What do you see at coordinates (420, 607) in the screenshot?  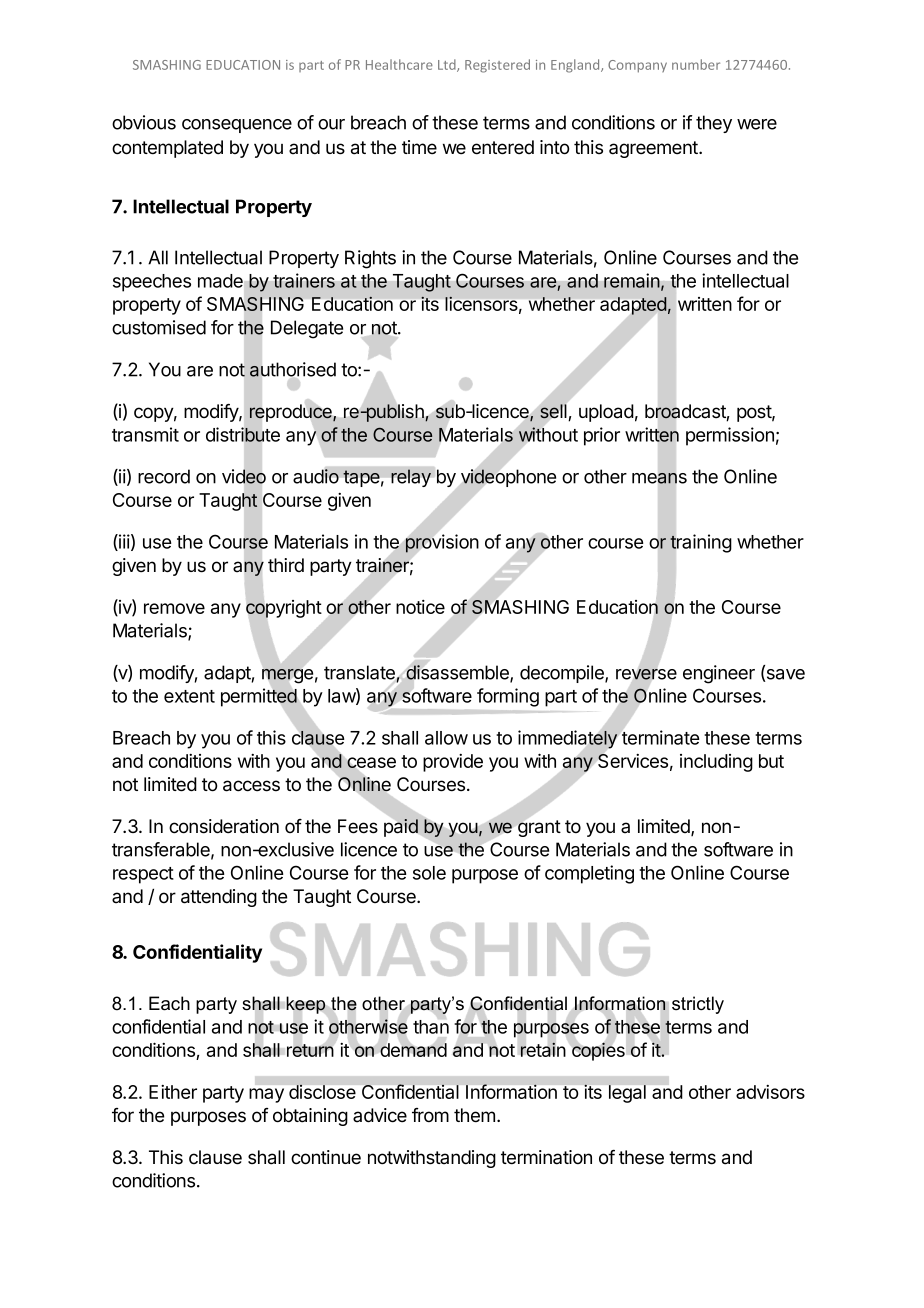 I see `notice` at bounding box center [420, 607].
